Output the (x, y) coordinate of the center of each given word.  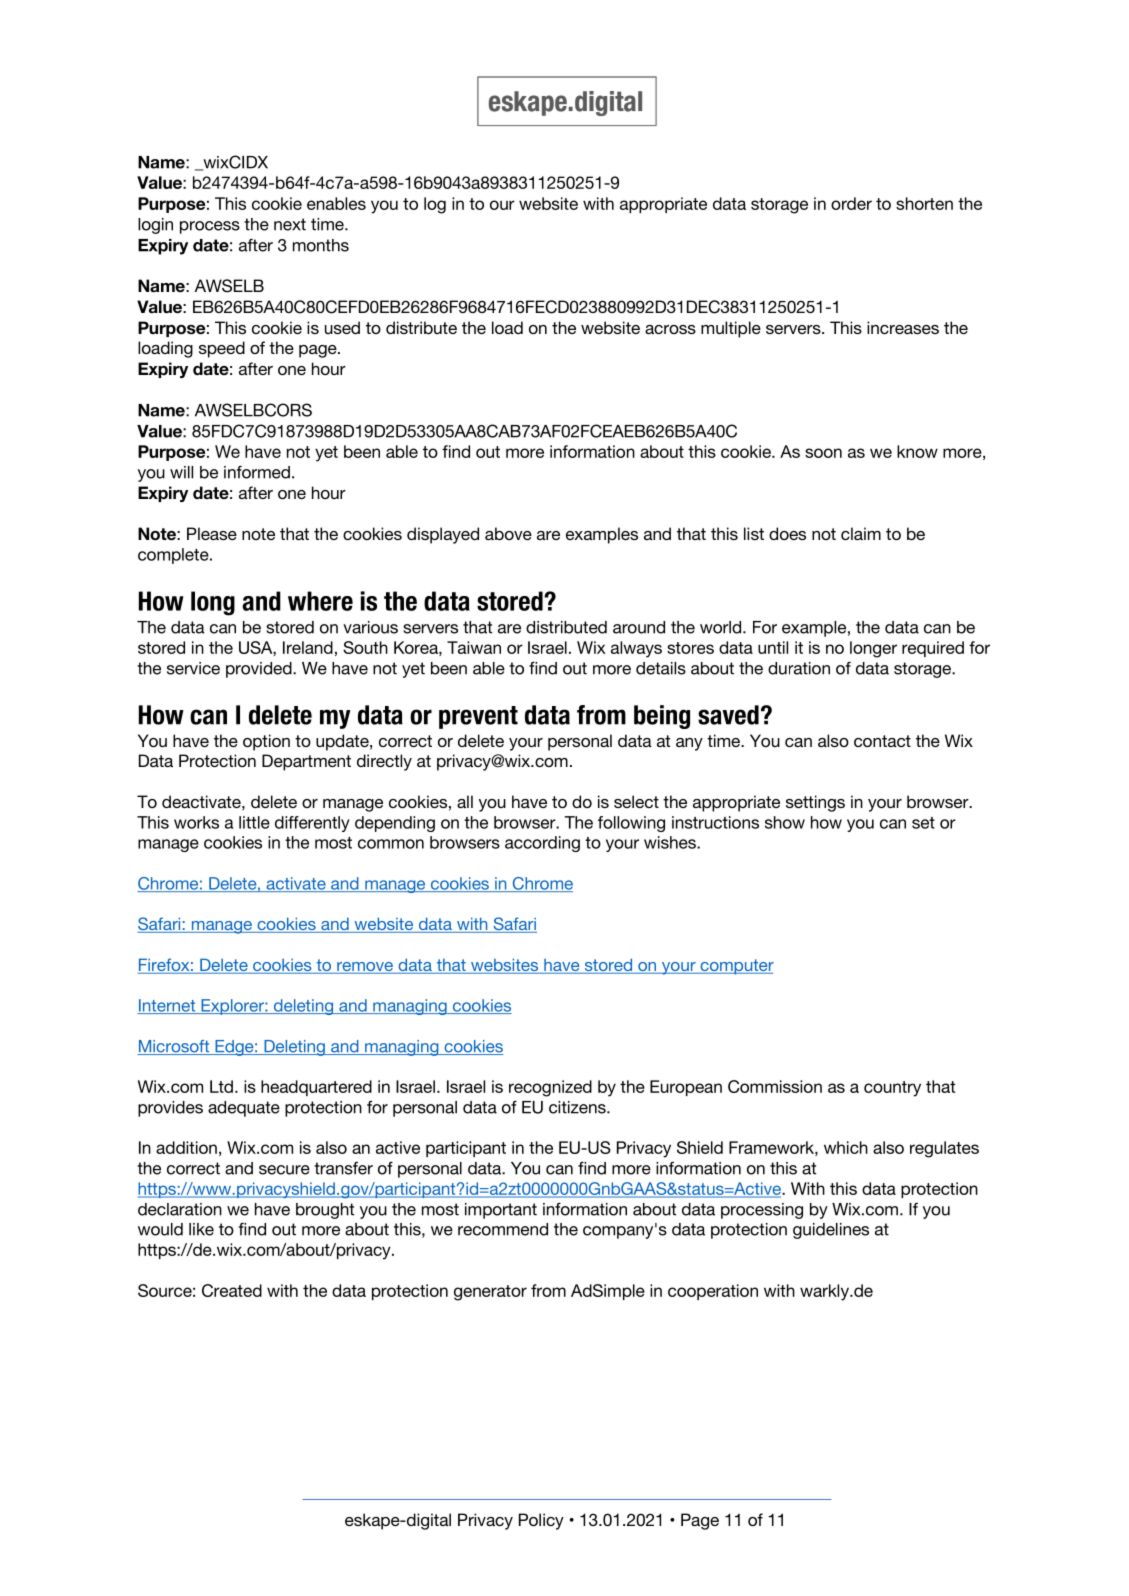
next (290, 224)
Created (232, 1290)
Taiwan (474, 647)
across (670, 329)
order (851, 203)
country (892, 1089)
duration (799, 668)
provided (260, 670)
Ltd (221, 1086)
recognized (550, 1088)
